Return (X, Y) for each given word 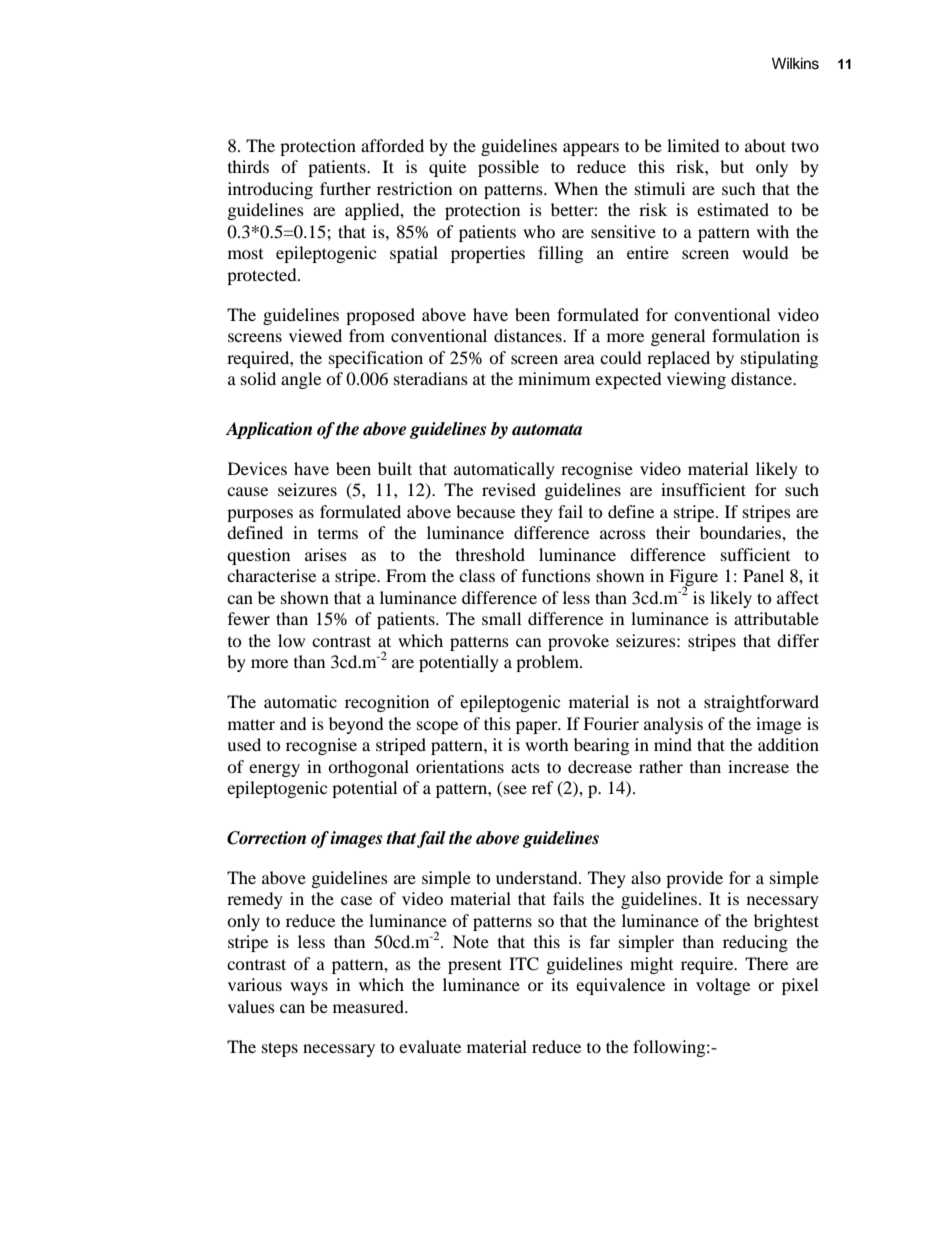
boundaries (741, 532)
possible (508, 168)
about (765, 145)
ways (309, 988)
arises (326, 554)
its (559, 984)
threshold (490, 554)
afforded (392, 145)
